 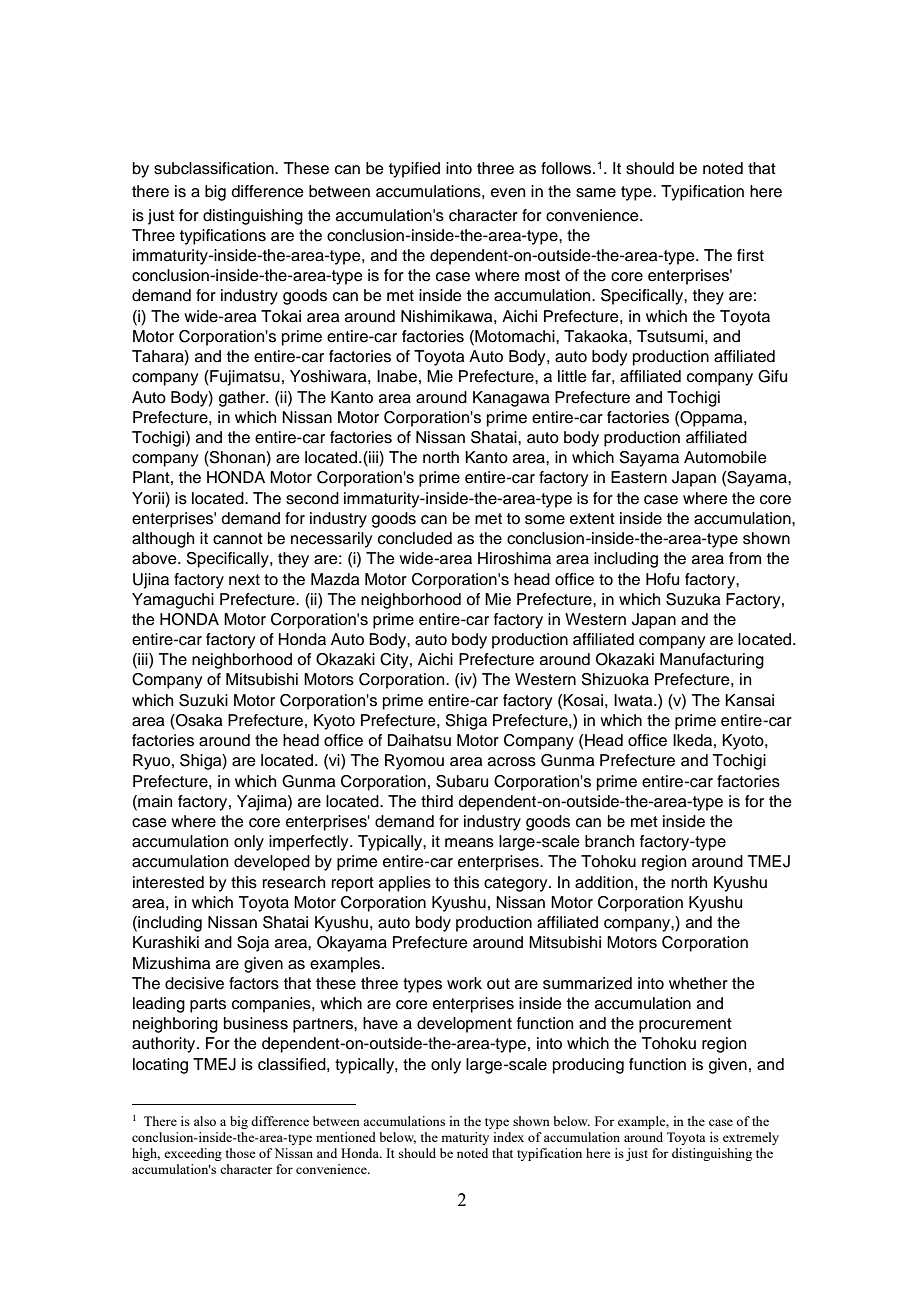 I want to click on same, so click(x=596, y=193).
